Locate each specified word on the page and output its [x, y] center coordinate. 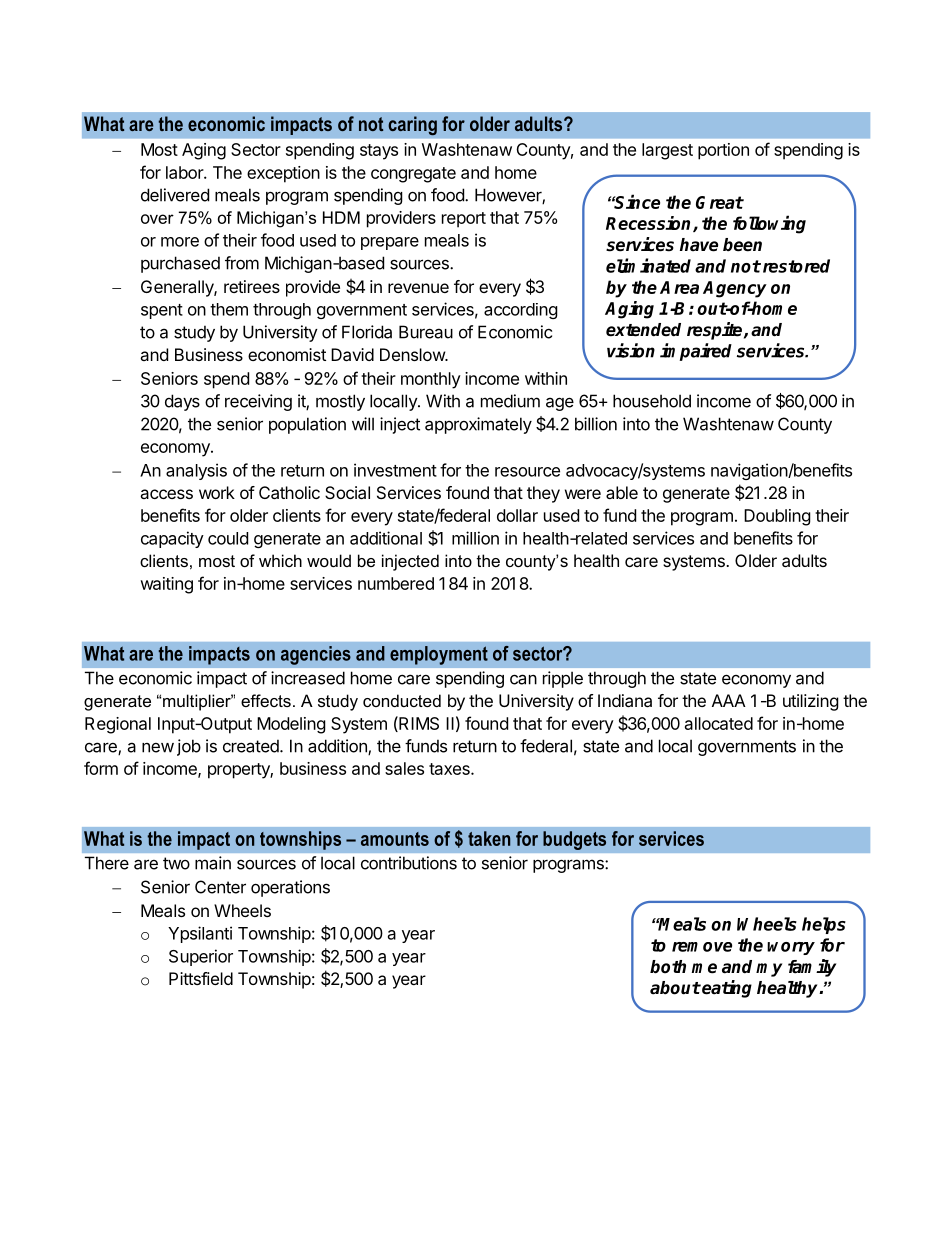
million [475, 538]
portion [723, 151]
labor [185, 172]
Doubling [777, 517]
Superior [201, 957]
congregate [413, 175]
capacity [172, 539]
